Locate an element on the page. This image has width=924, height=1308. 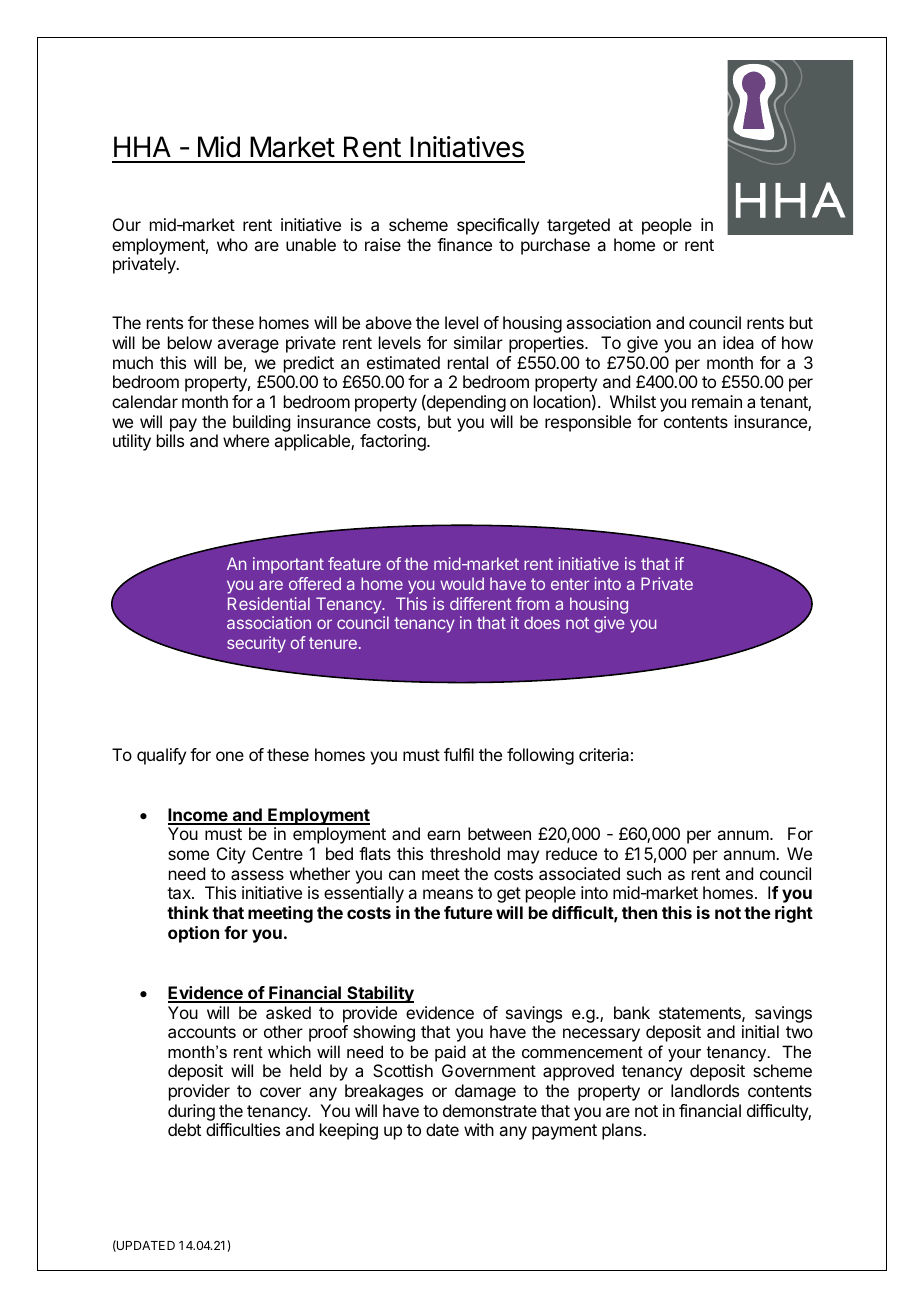
demonstrate is located at coordinates (490, 1110).
